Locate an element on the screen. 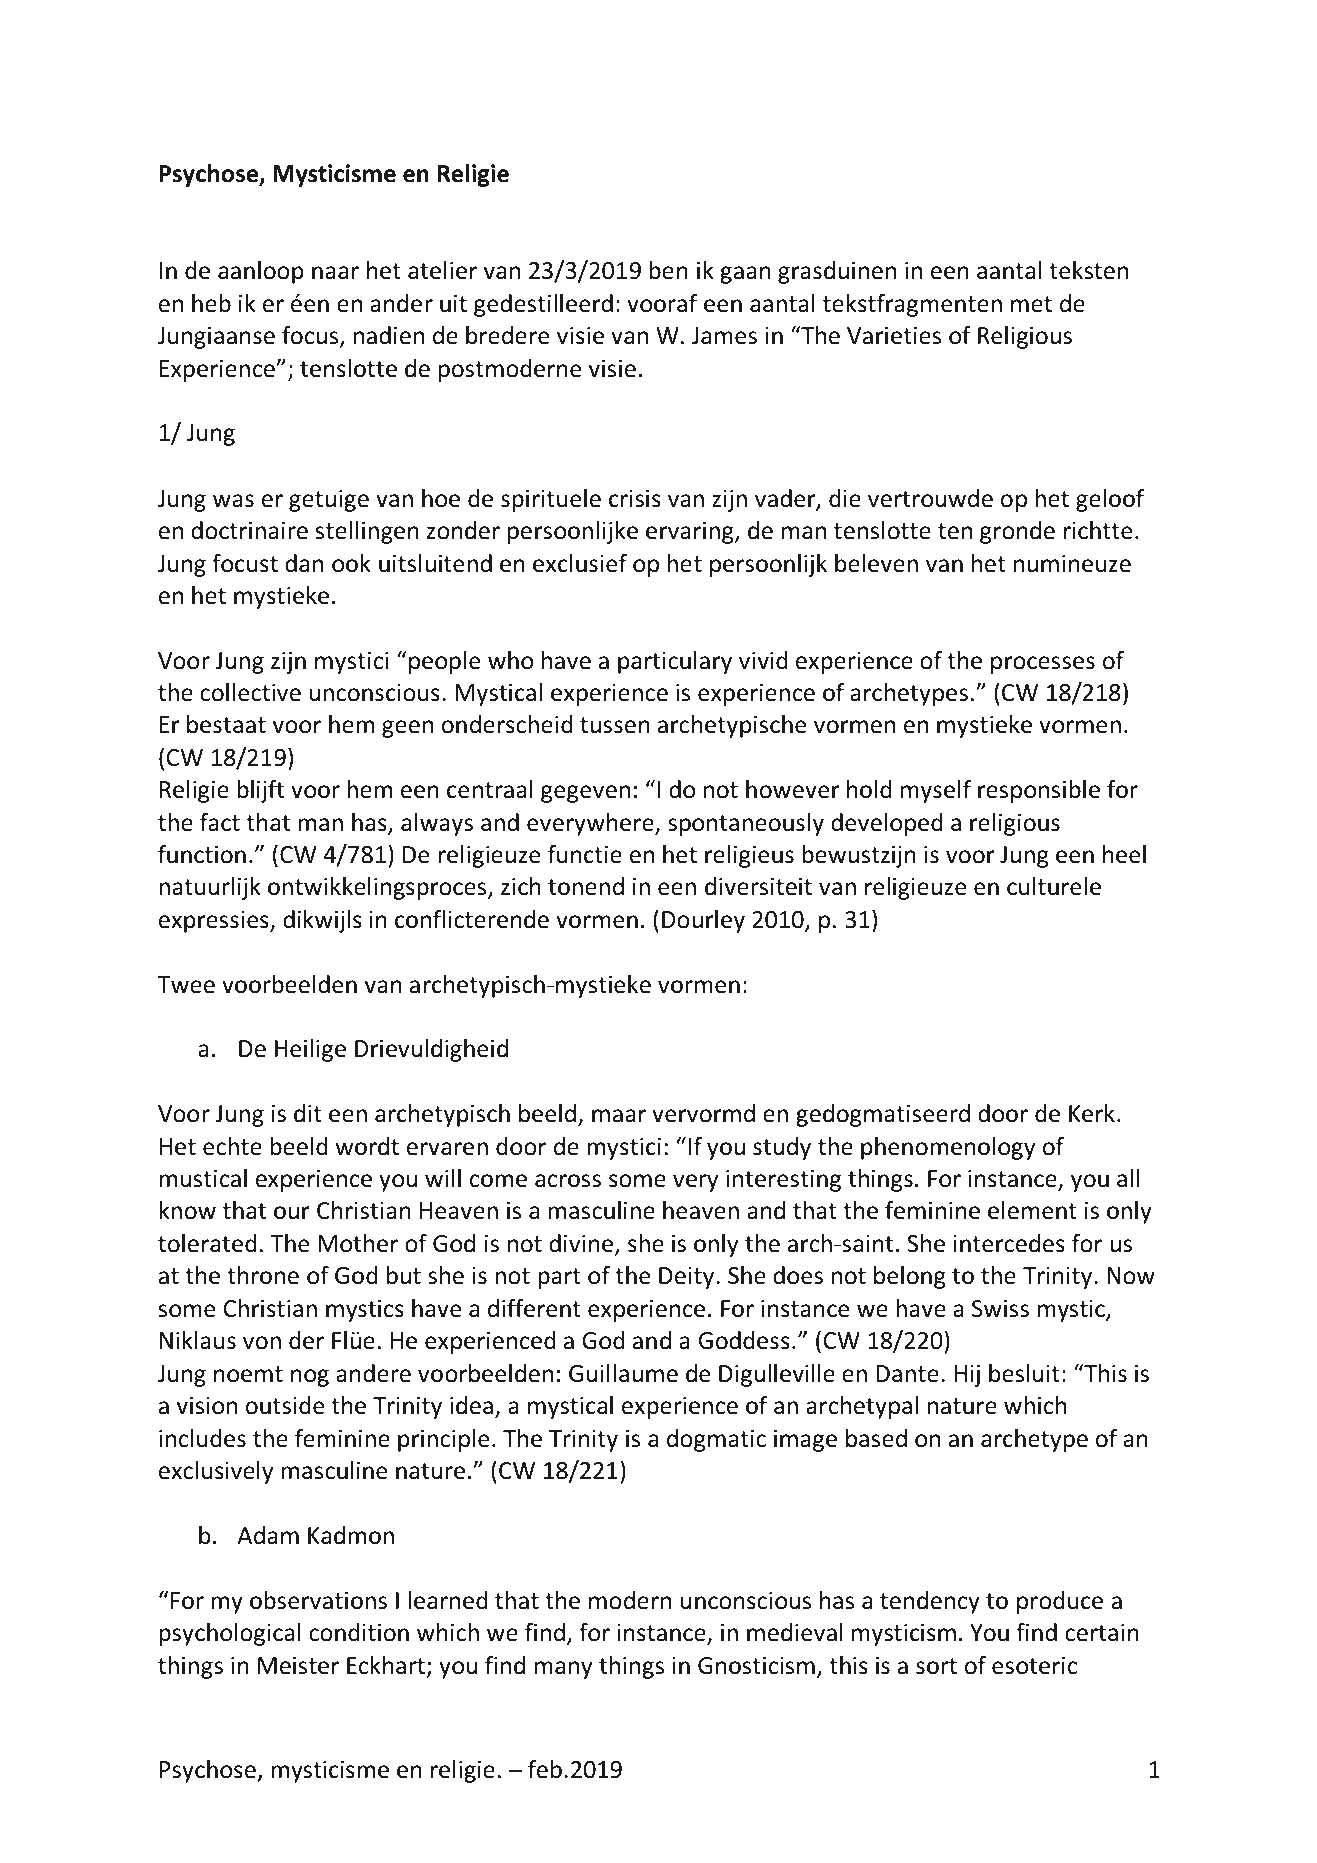 This screenshot has height=1863, width=1317. ben is located at coordinates (668, 270).
